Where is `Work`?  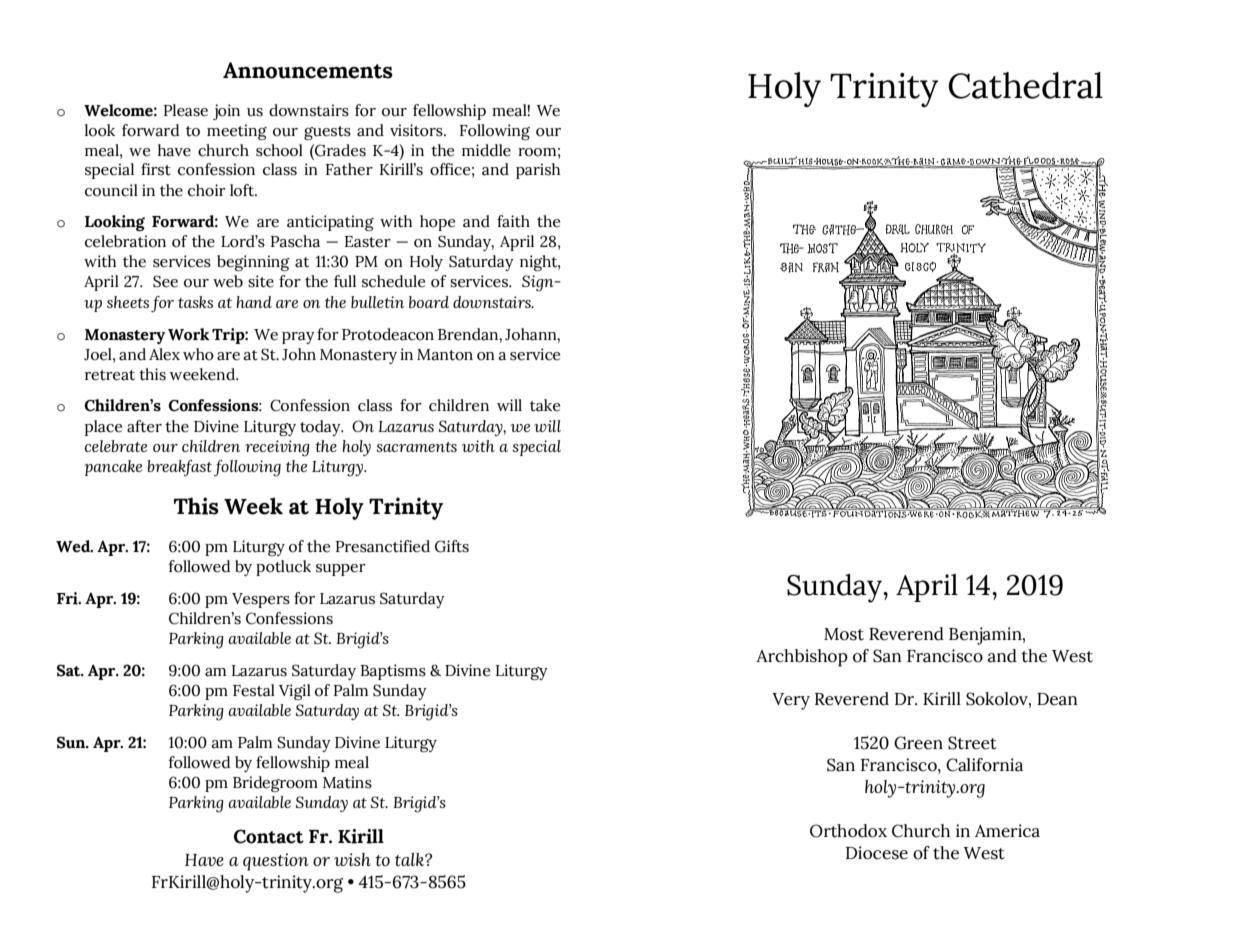 Work is located at coordinates (188, 334).
